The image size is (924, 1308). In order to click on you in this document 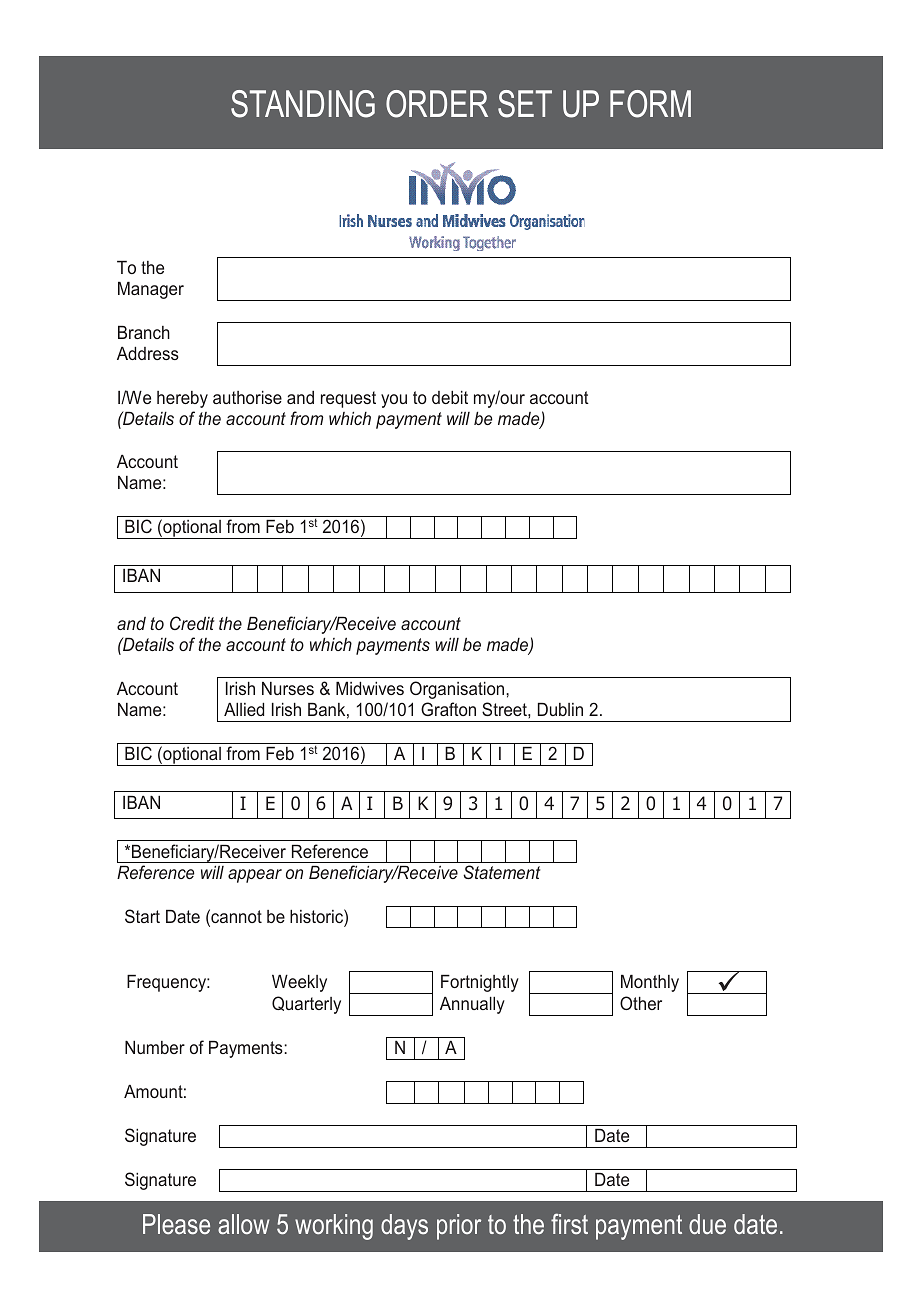, I will do `click(394, 401)`.
